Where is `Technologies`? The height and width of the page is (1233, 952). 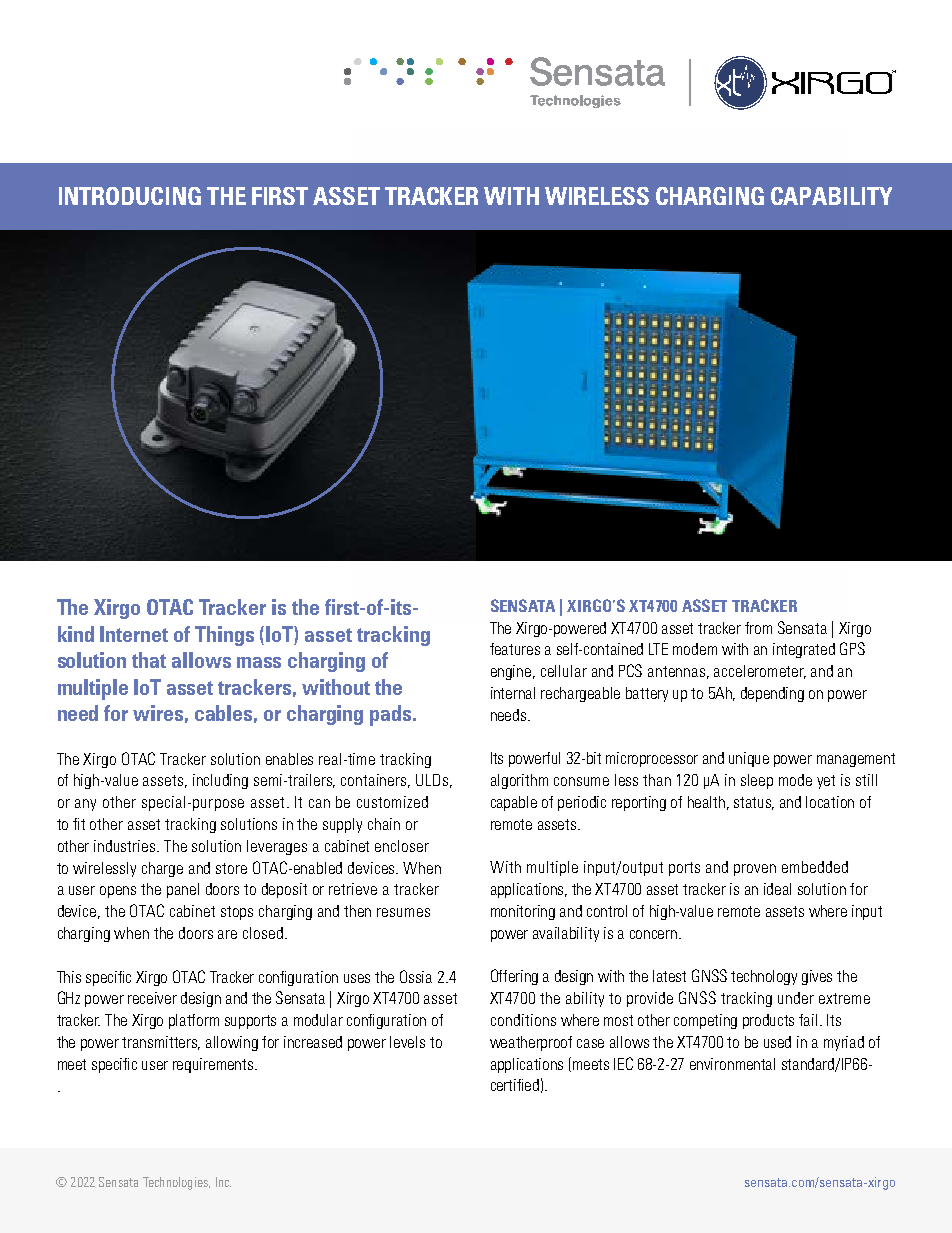
Technologies is located at coordinates (176, 1183).
